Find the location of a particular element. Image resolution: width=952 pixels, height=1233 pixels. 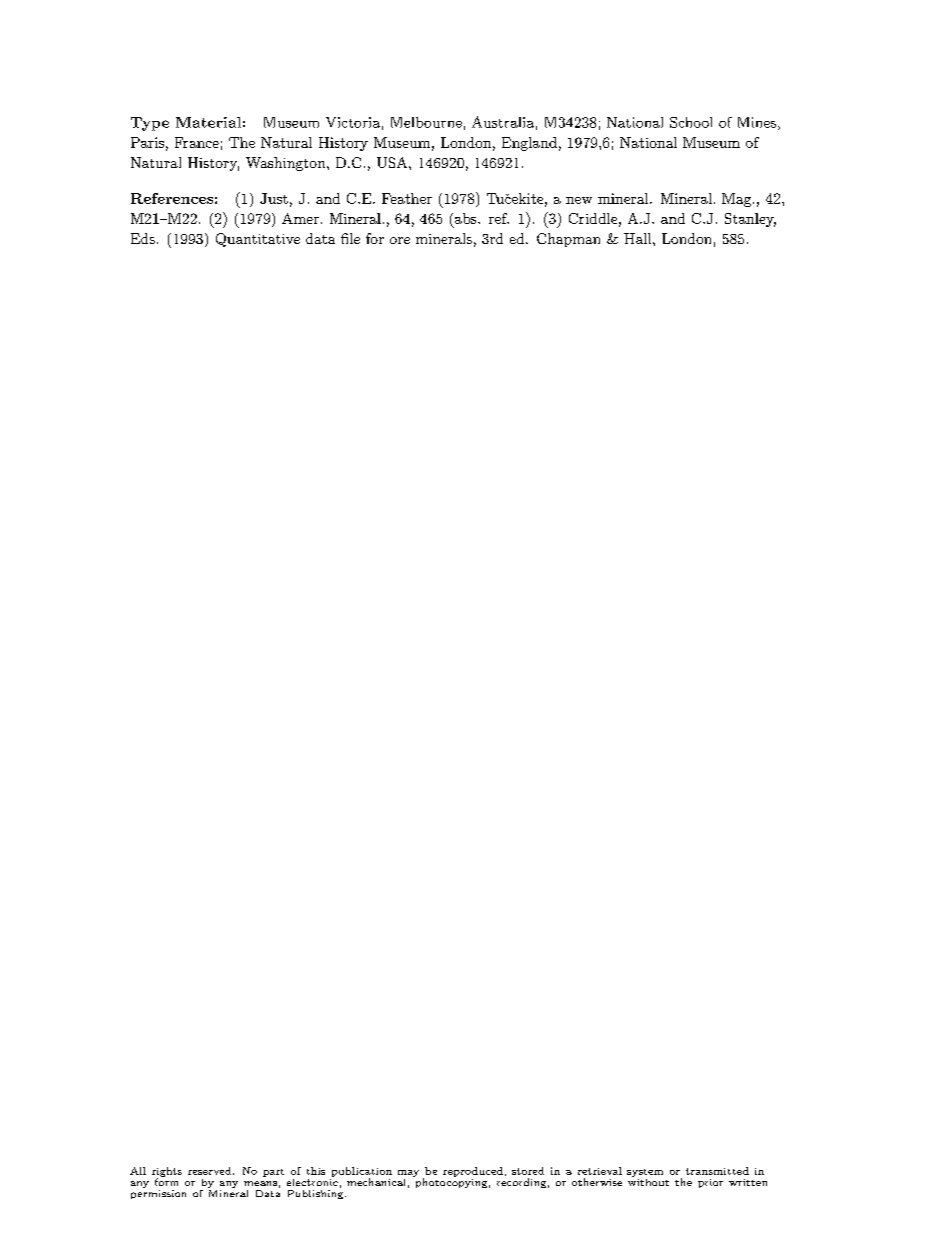

reproduced is located at coordinates (473, 1172).
